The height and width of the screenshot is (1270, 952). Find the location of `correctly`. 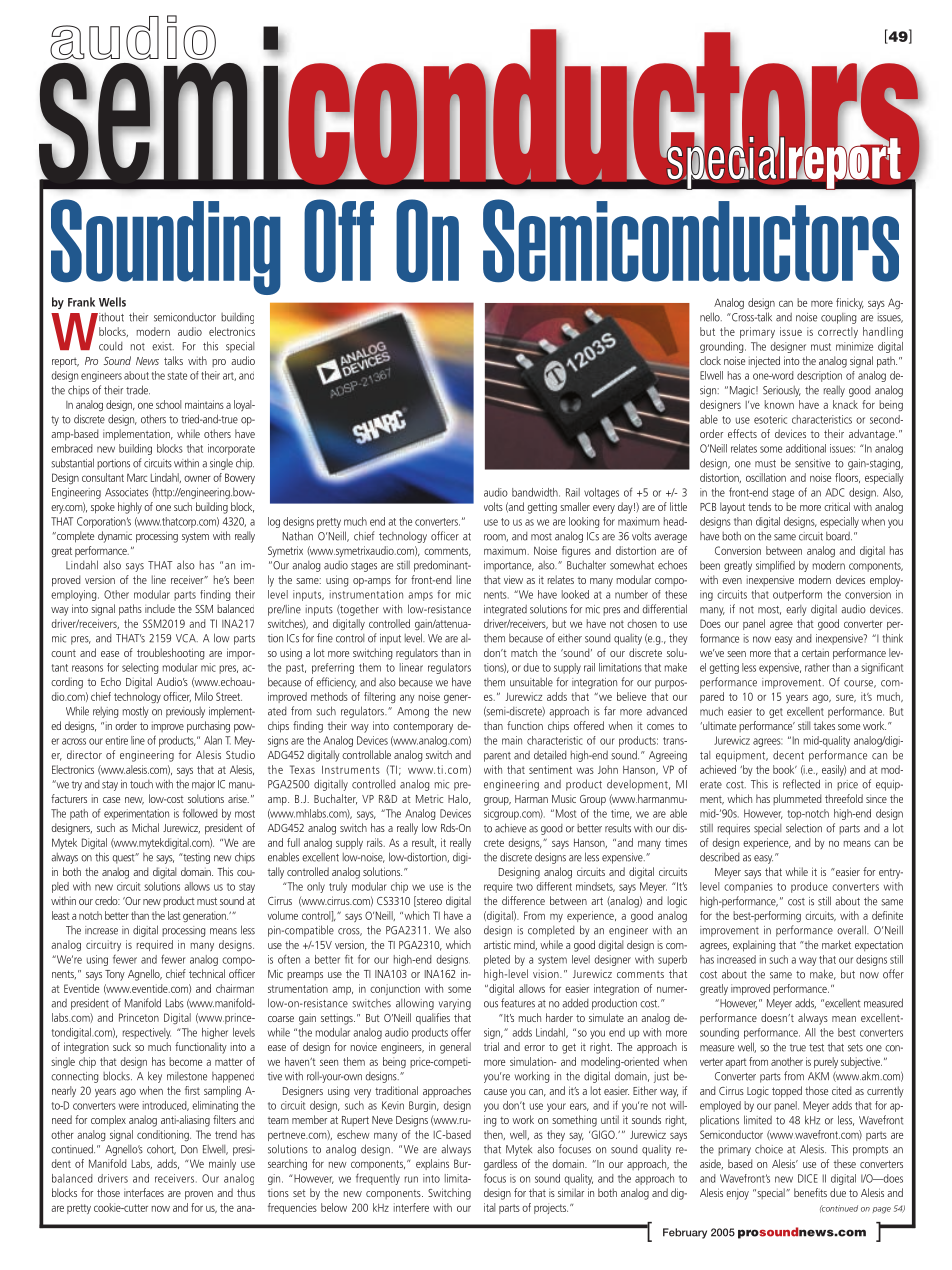

correctly is located at coordinates (838, 332).
